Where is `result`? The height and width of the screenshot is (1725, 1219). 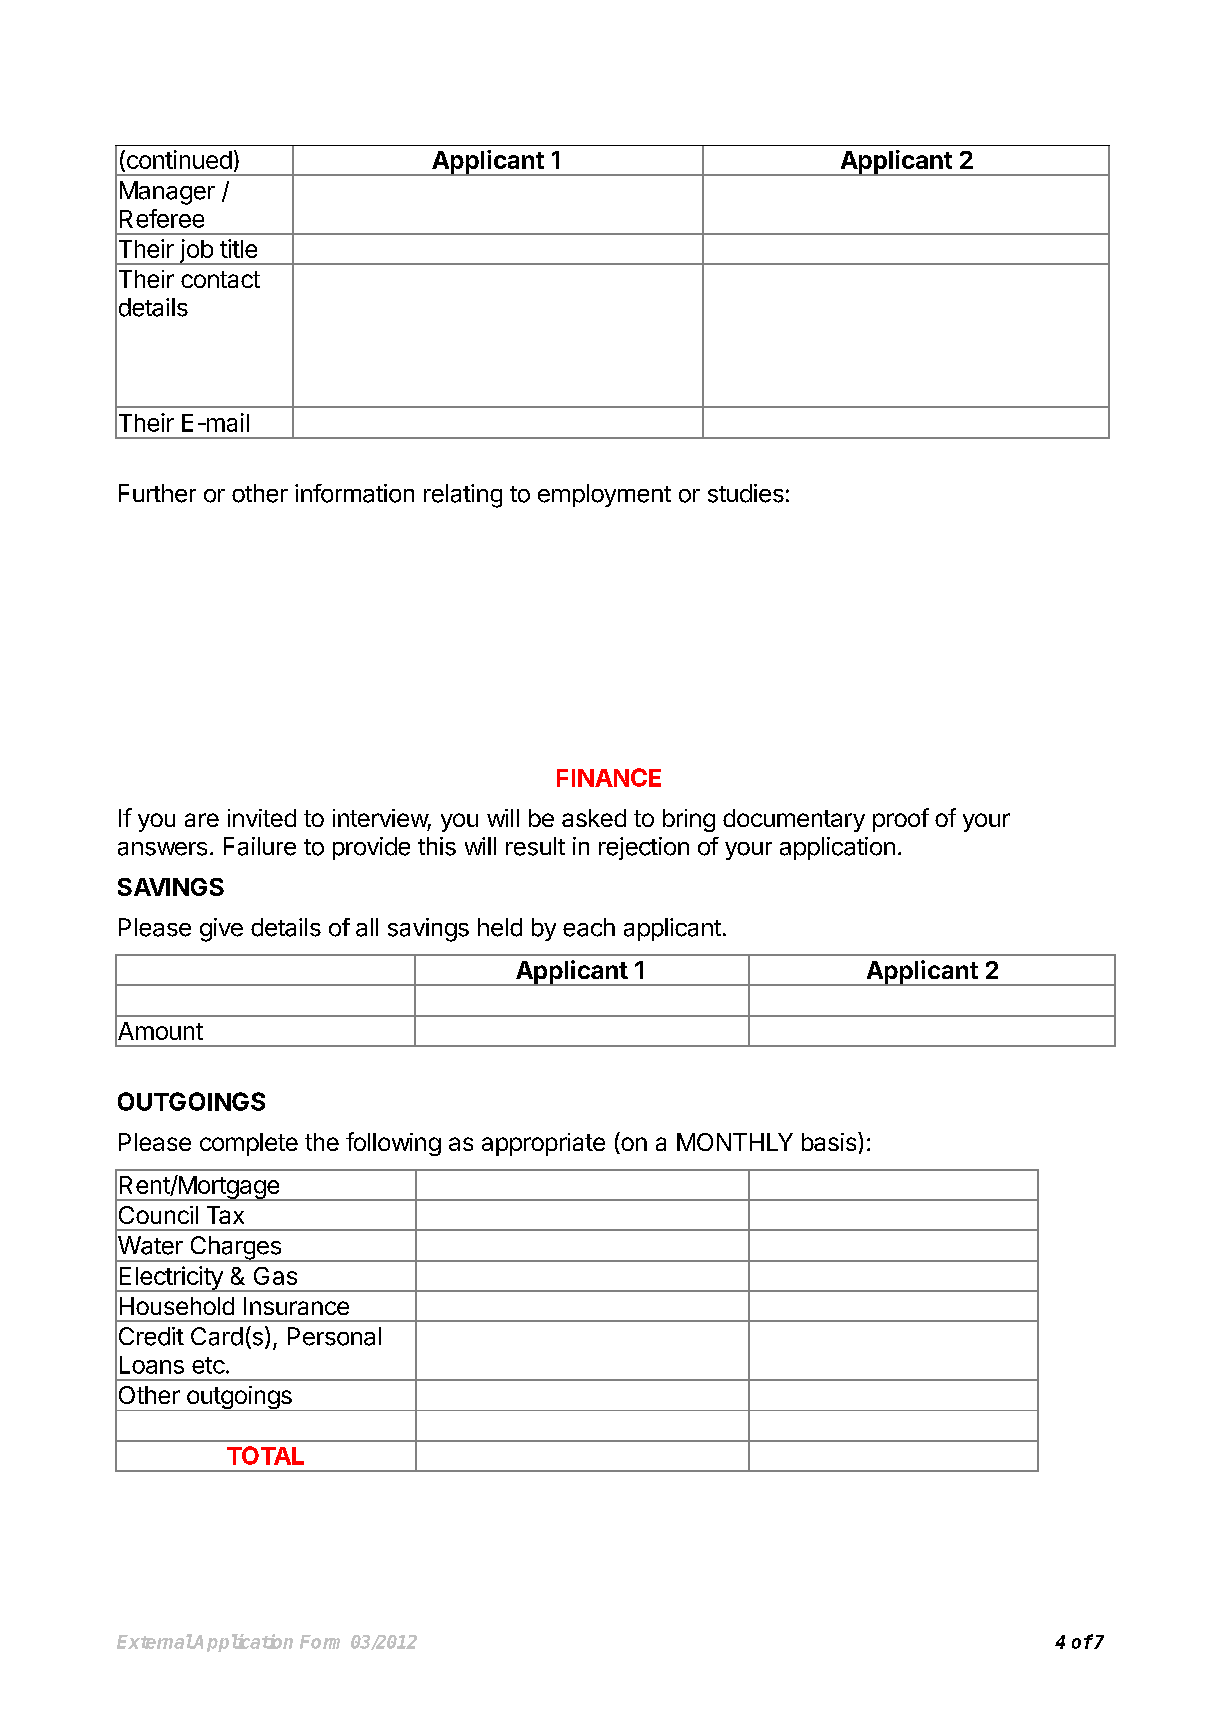
result is located at coordinates (535, 846).
